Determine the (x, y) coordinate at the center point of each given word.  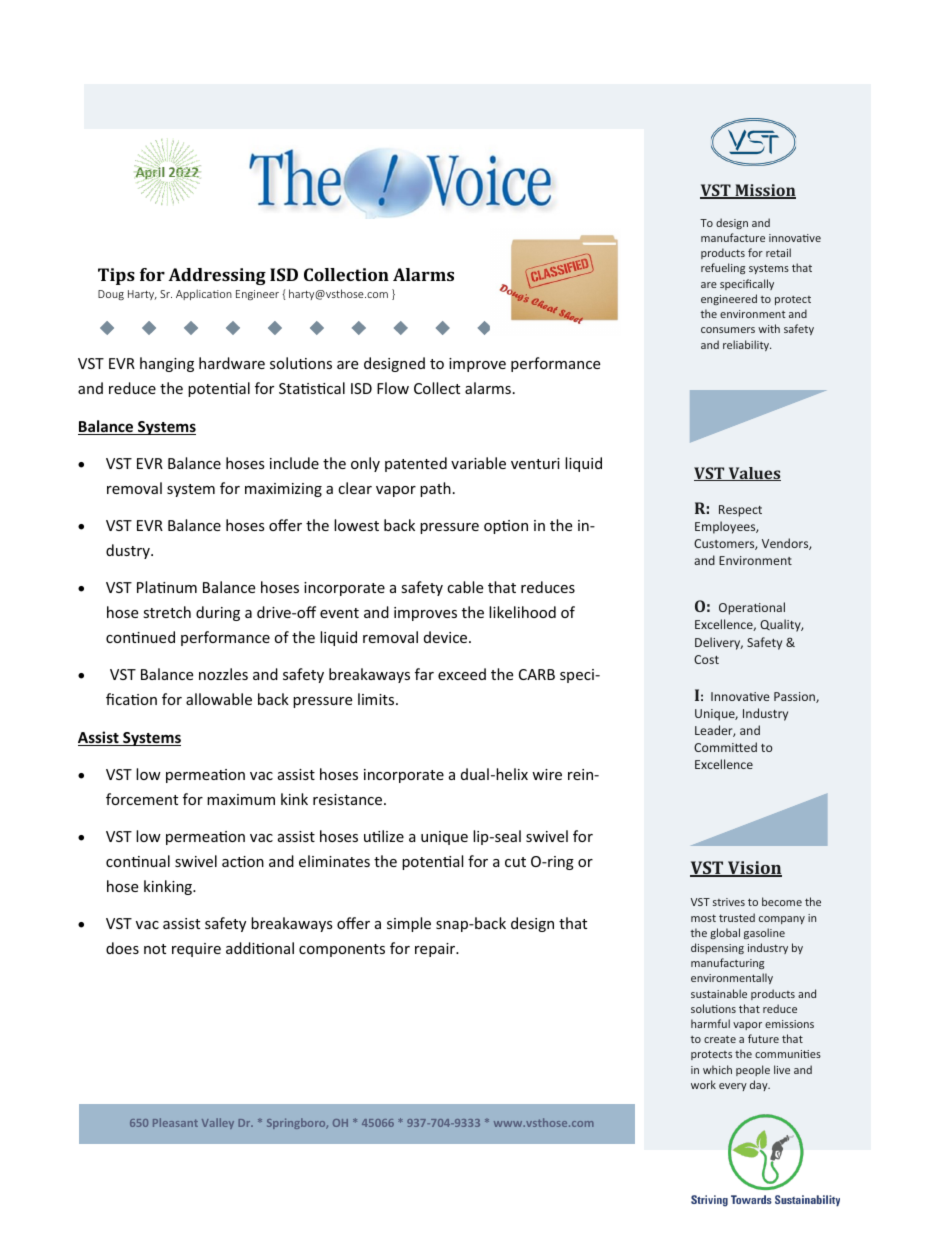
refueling (723, 268)
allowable (219, 699)
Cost (706, 659)
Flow (393, 388)
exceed (462, 674)
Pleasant (175, 1122)
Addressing (217, 276)
